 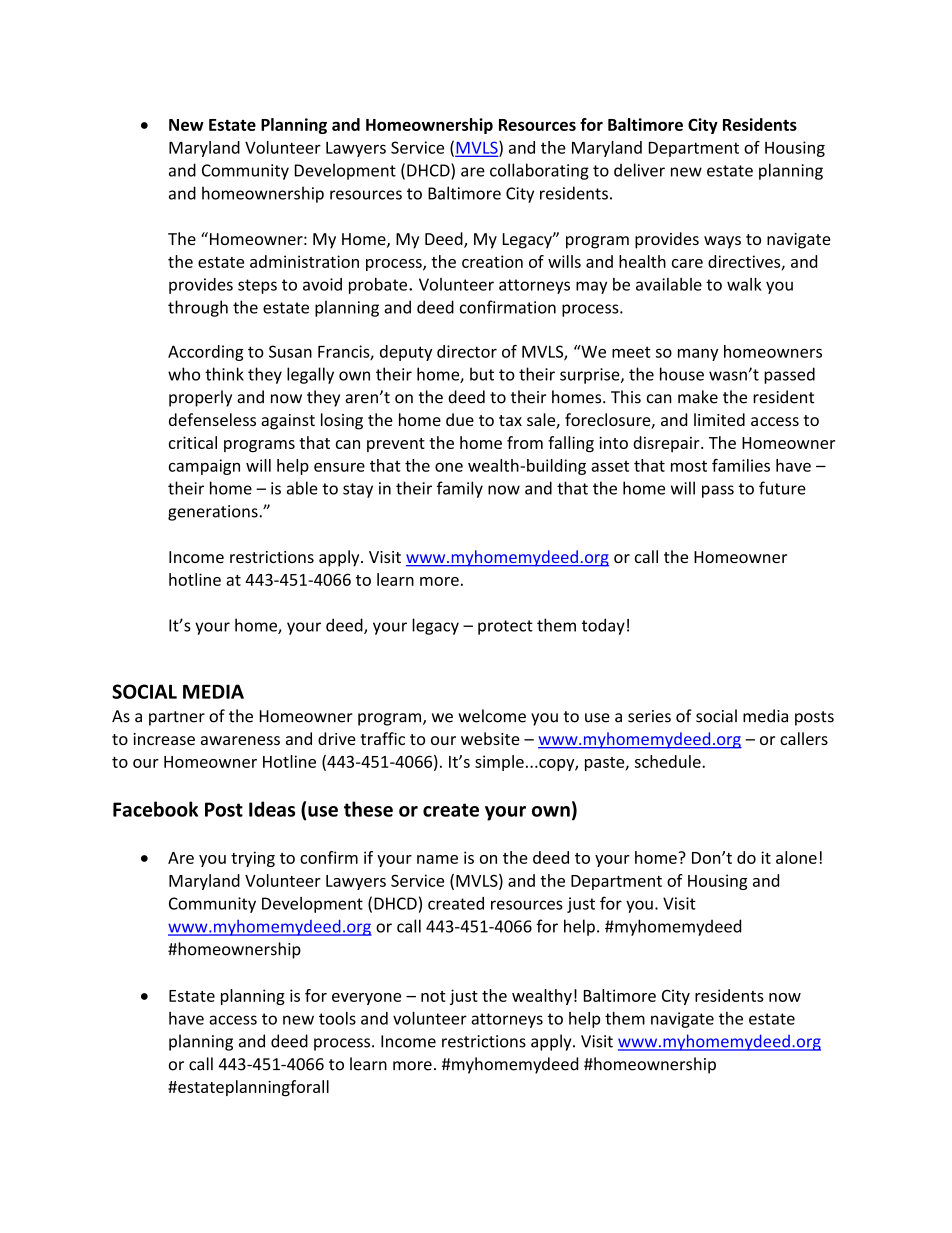 I want to click on many, so click(x=698, y=354).
